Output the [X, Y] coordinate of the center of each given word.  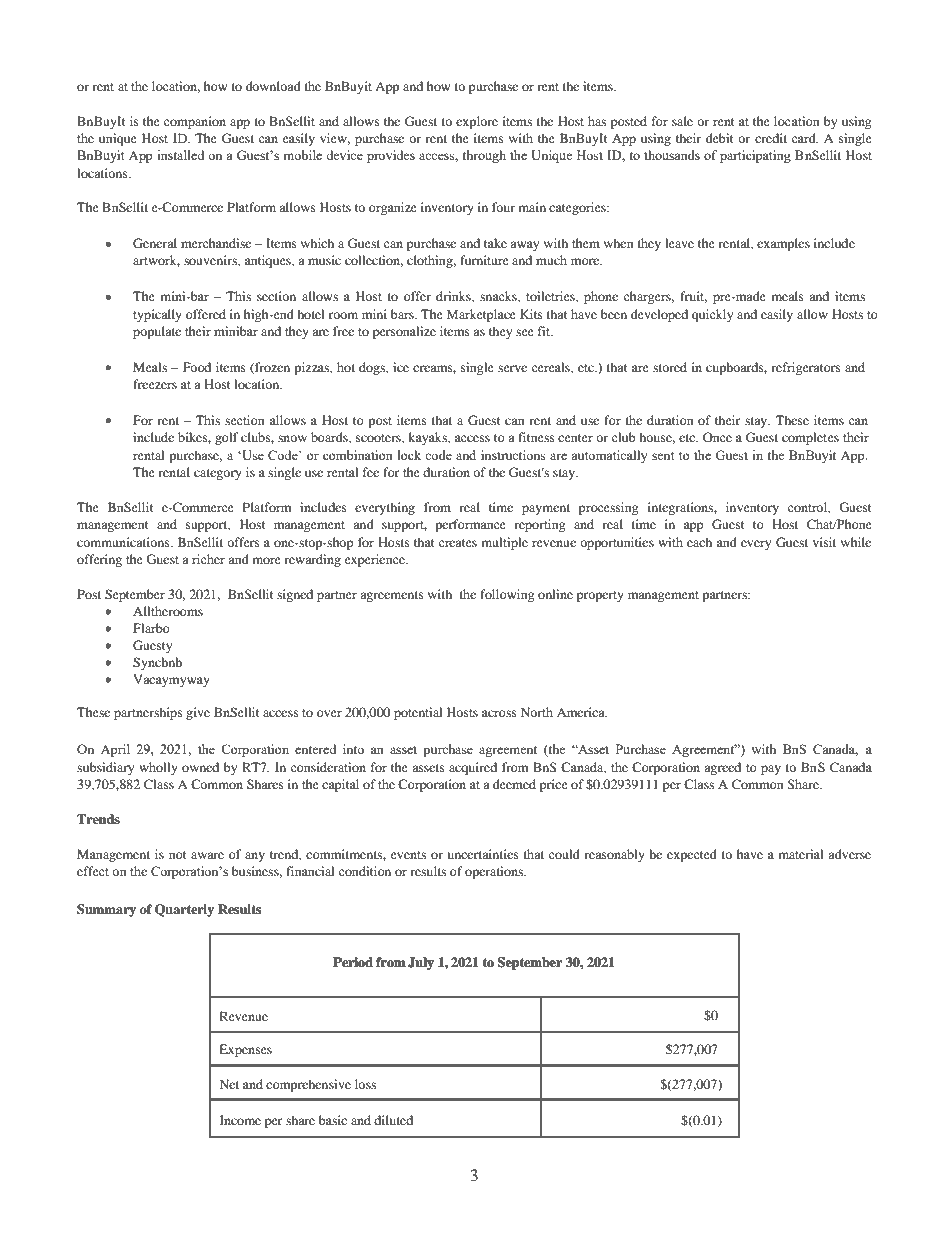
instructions [513, 455]
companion [195, 122]
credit [771, 138]
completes [810, 438]
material [801, 854]
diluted [393, 1120]
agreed [722, 768]
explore [477, 122]
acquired [473, 768]
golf [226, 438]
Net [229, 1084]
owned [200, 767]
